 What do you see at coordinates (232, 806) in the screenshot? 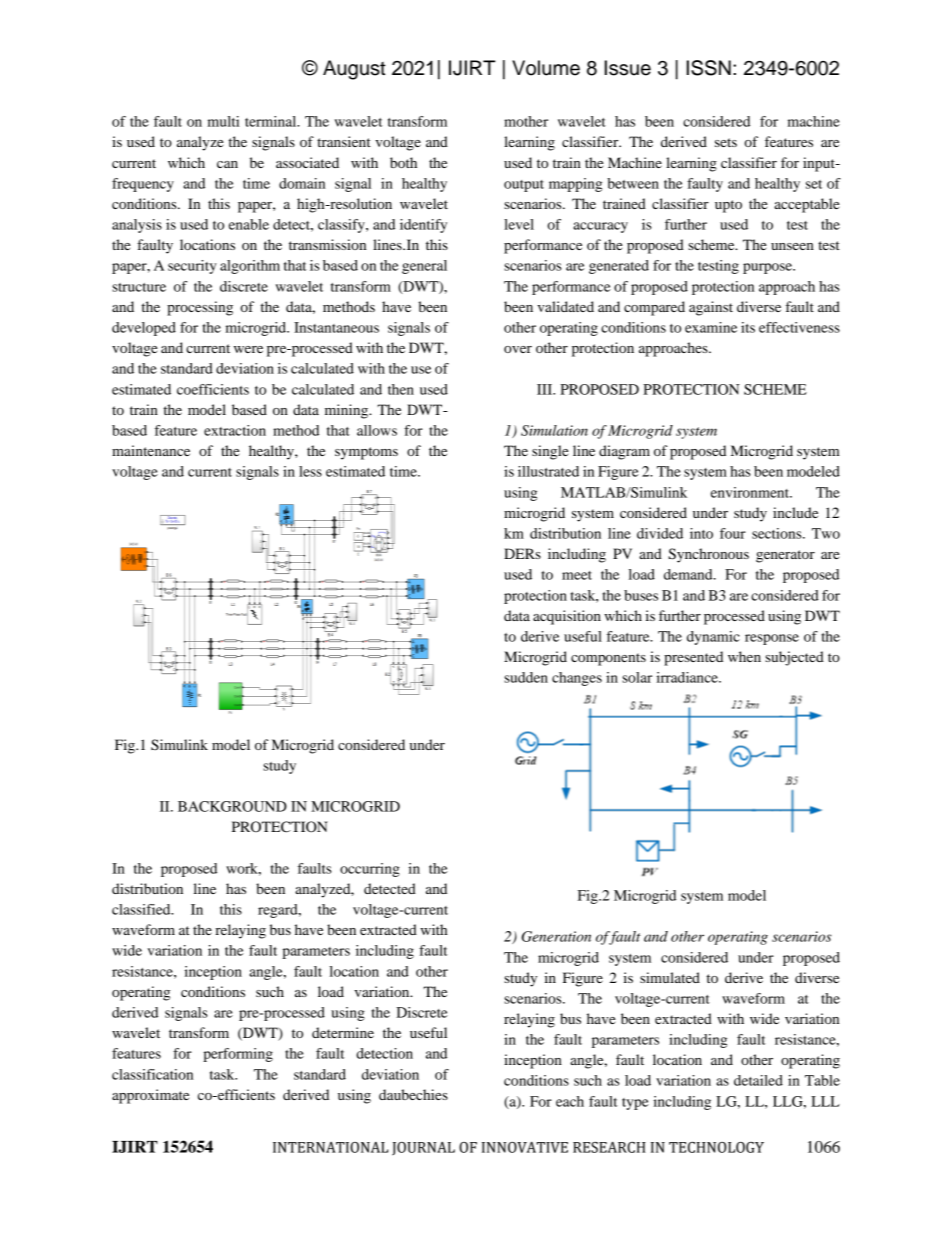
I see `BACKGROUND` at bounding box center [232, 806].
